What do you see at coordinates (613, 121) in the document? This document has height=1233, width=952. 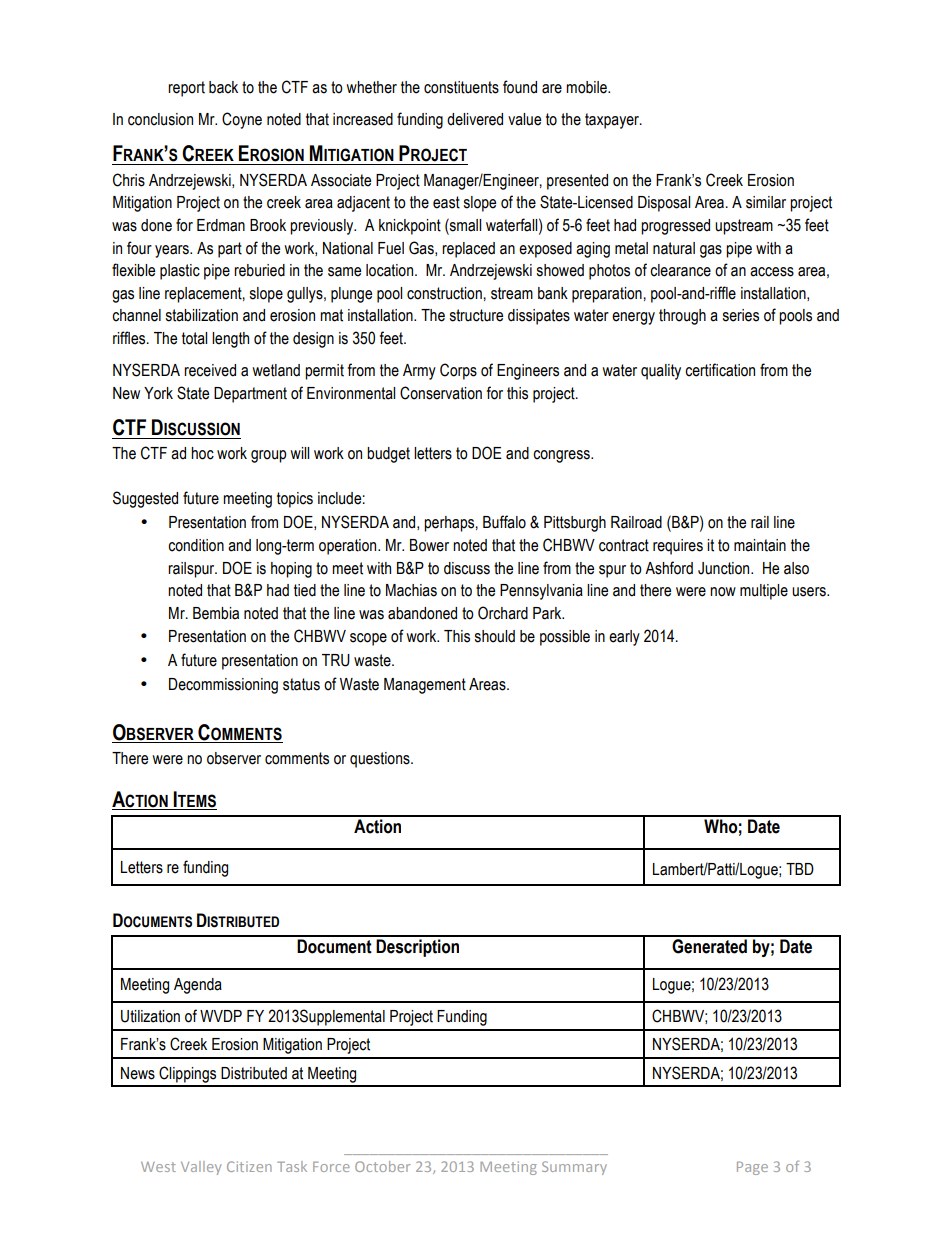 I see `taxpayer` at bounding box center [613, 121].
